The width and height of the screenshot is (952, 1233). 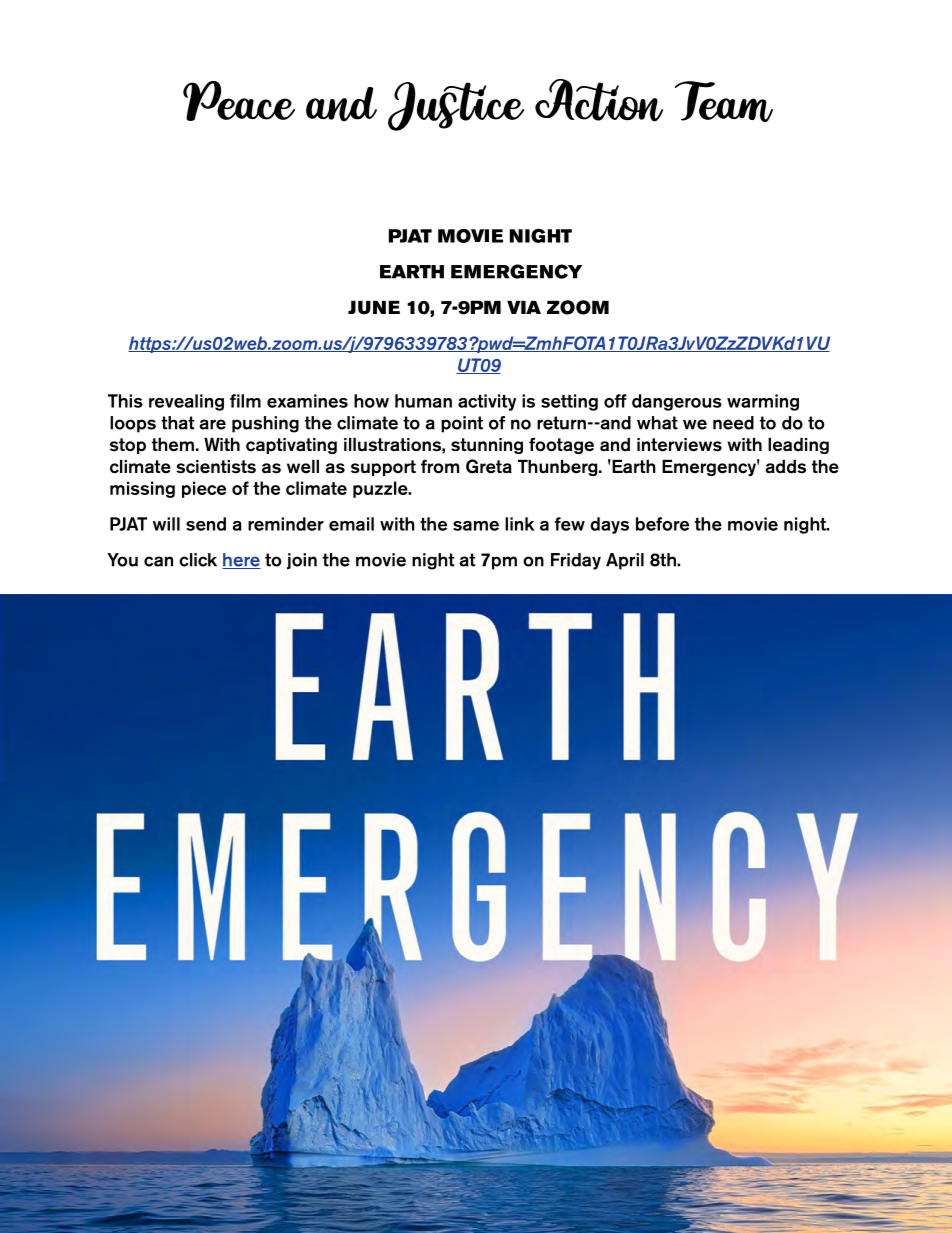 What do you see at coordinates (245, 401) in the screenshot?
I see `film` at bounding box center [245, 401].
